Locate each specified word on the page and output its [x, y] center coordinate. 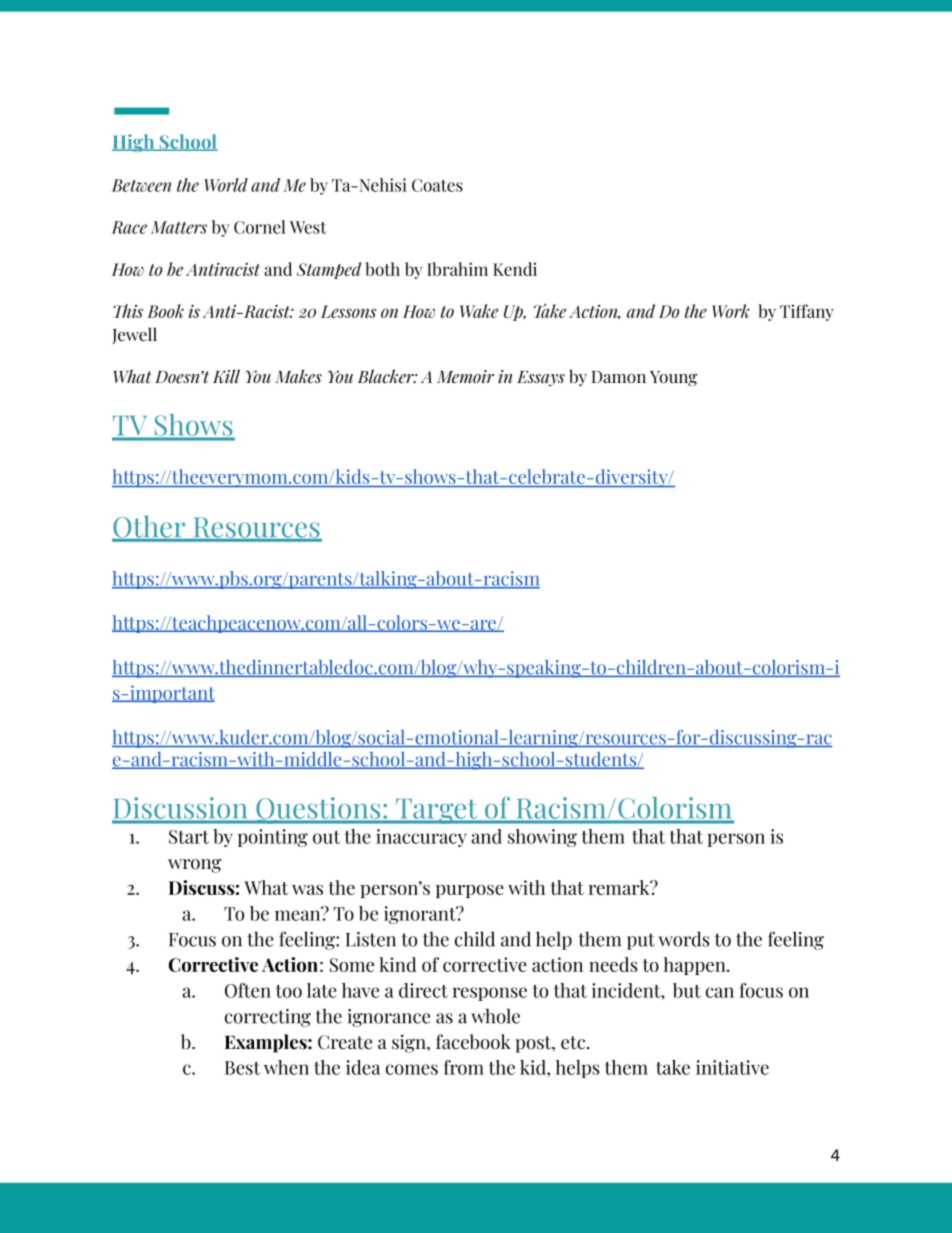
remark [620, 887]
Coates [437, 185]
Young [673, 379]
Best [242, 1068]
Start [189, 837]
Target [437, 811]
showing [542, 838]
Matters [179, 227]
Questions [318, 810]
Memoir [465, 377]
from [464, 1067]
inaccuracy [421, 838]
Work [731, 311]
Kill [226, 376]
